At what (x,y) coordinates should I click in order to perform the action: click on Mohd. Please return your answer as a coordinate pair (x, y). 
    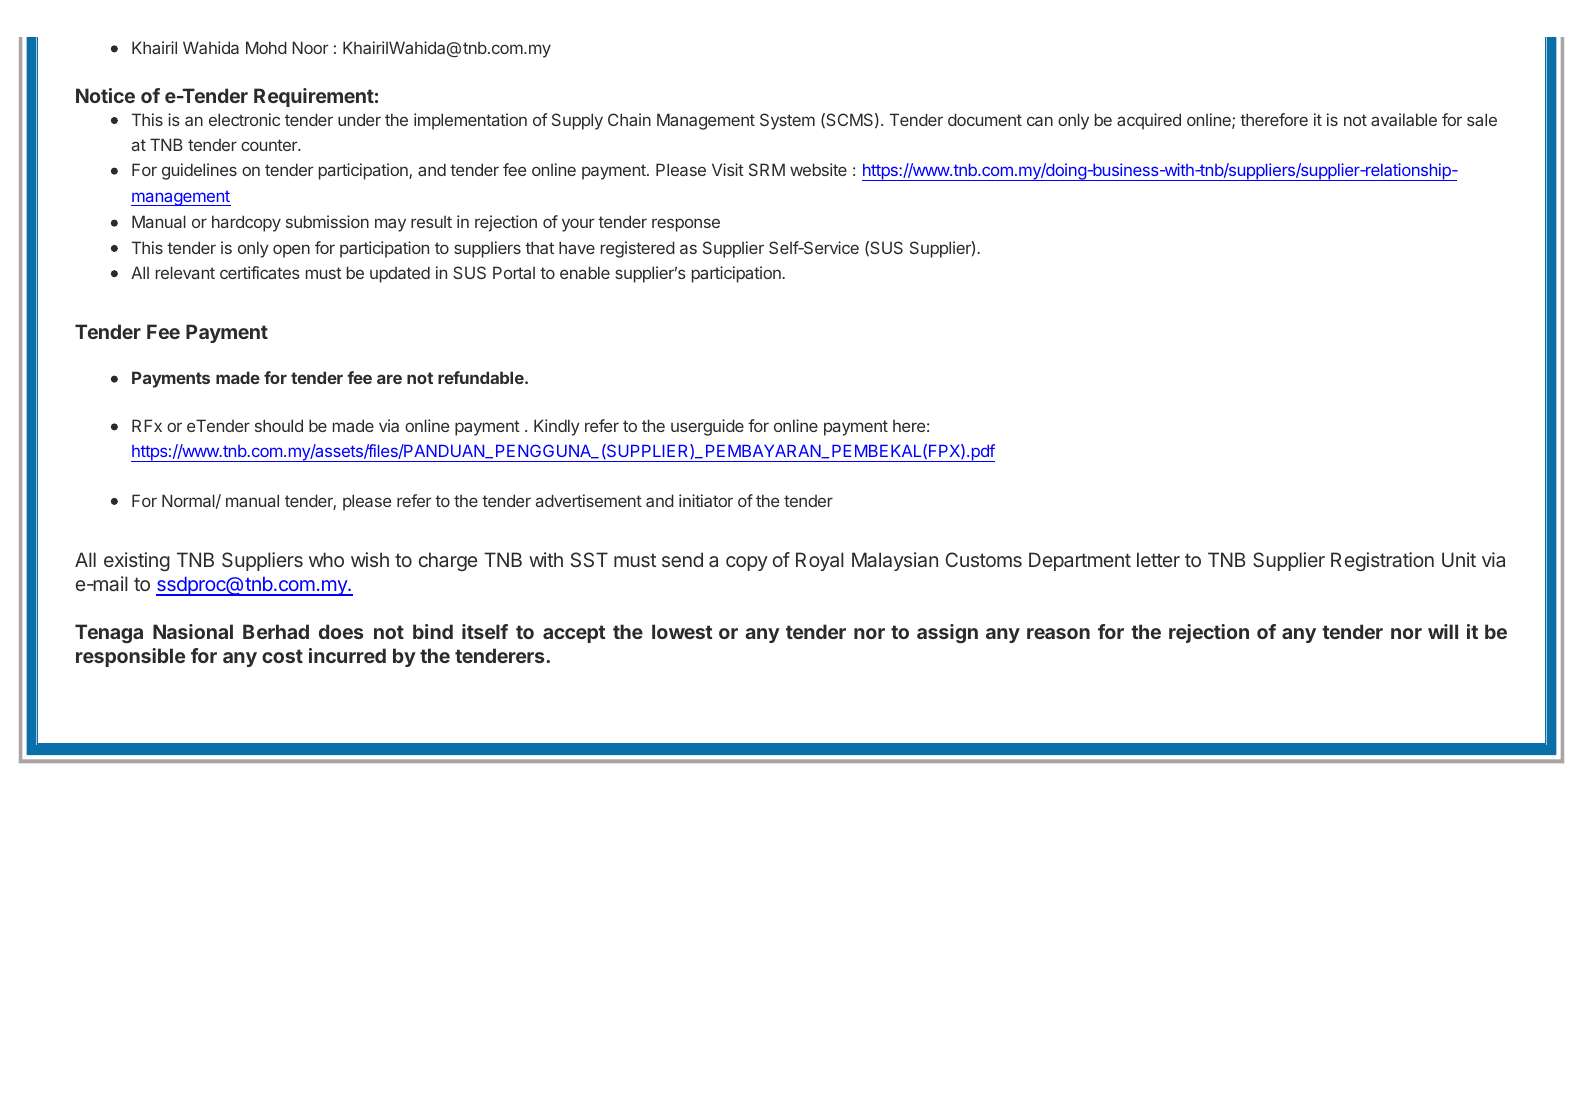
    Looking at the image, I should click on (266, 47).
